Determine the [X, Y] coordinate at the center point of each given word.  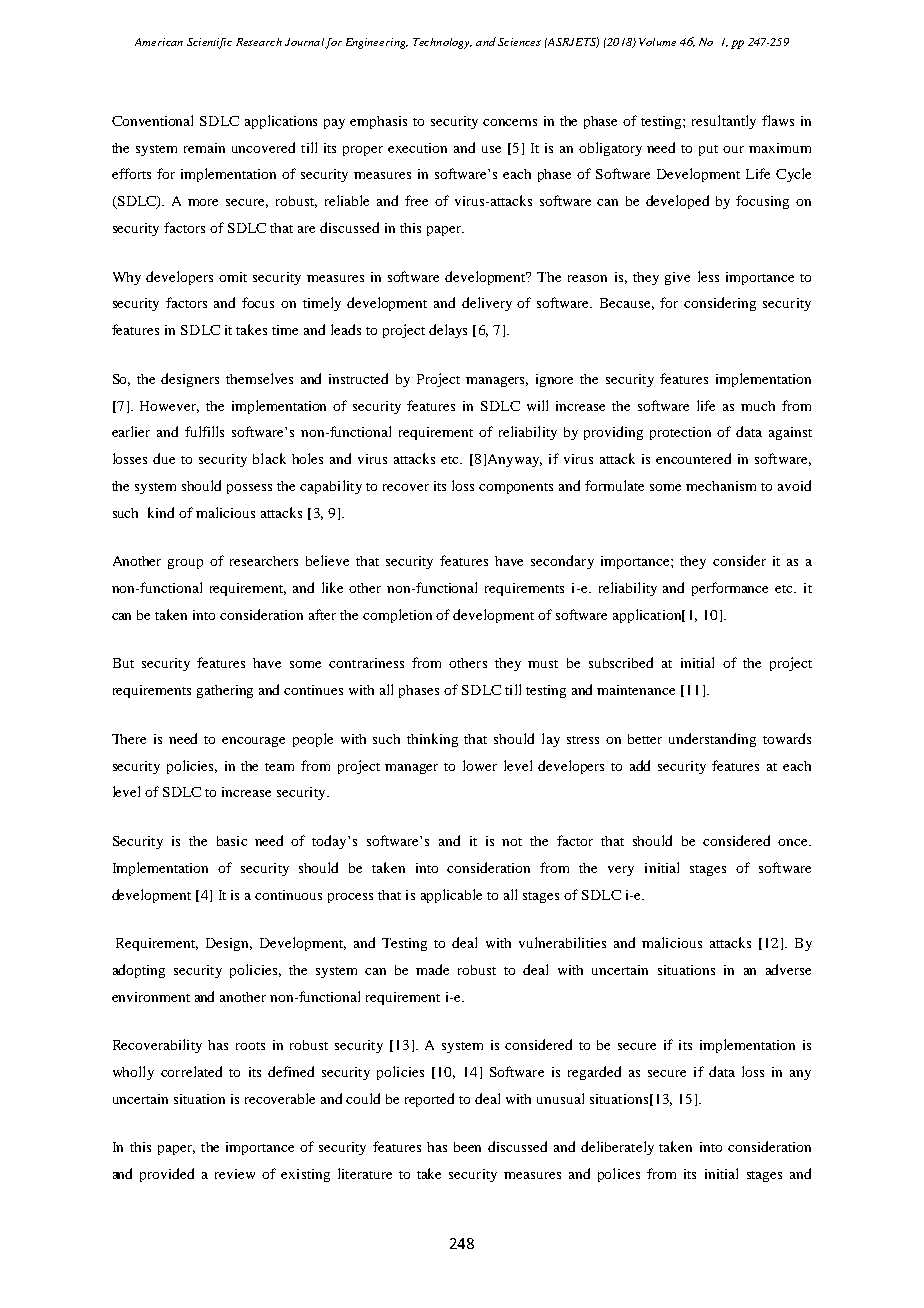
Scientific [209, 43]
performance [730, 589]
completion [397, 616]
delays [448, 331]
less [708, 276]
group [185, 564]
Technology [442, 43]
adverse [788, 969]
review [235, 1174]
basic [232, 841]
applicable [451, 896]
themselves [259, 378]
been [467, 1147]
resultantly [724, 122]
